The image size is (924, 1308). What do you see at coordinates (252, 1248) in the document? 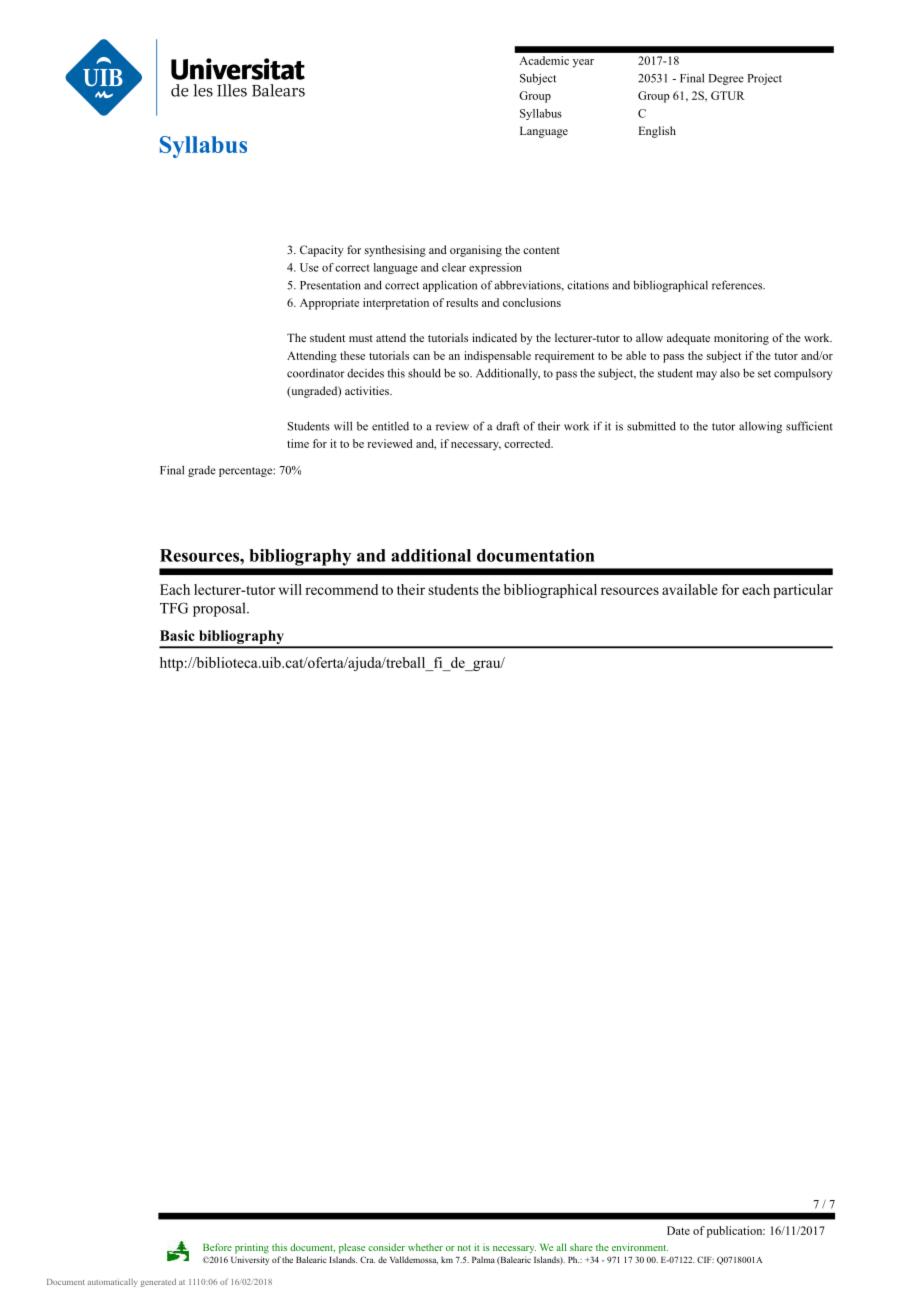
I see `printing` at bounding box center [252, 1248].
